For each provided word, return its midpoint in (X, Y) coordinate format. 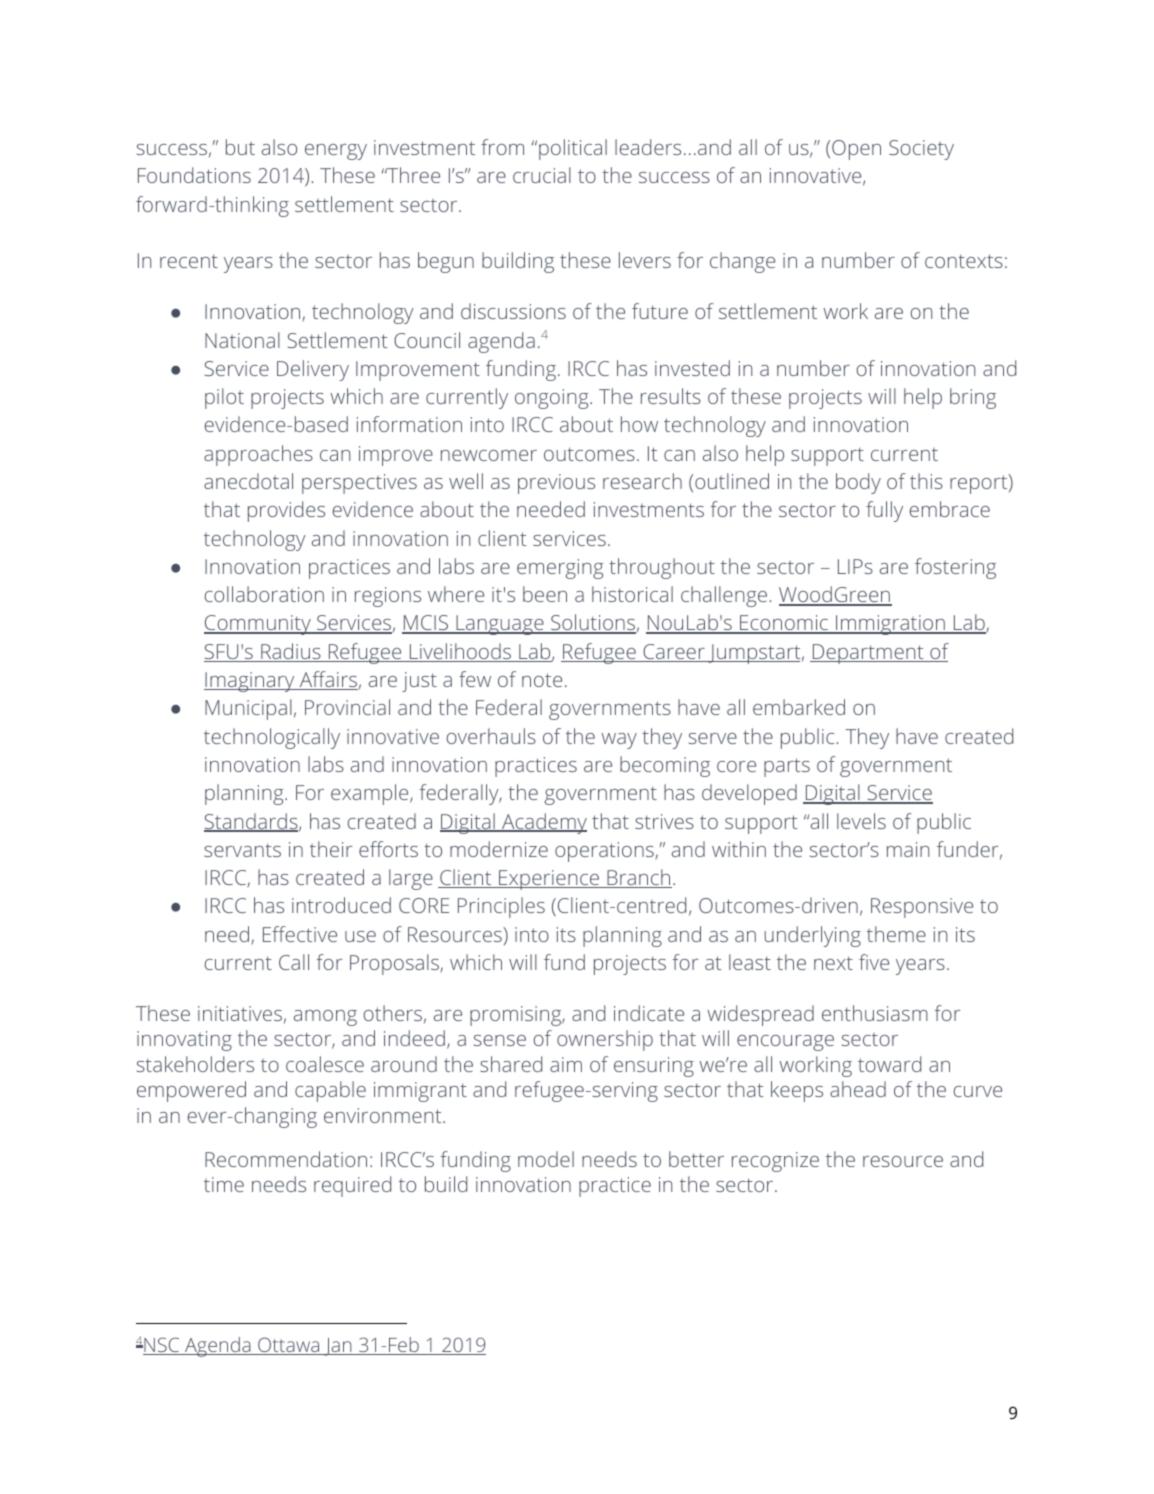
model (546, 1159)
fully (884, 511)
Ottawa (289, 1346)
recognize (775, 1162)
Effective (300, 934)
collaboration (264, 594)
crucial (542, 175)
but (240, 147)
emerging (560, 569)
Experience (549, 880)
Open (856, 150)
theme (896, 934)
